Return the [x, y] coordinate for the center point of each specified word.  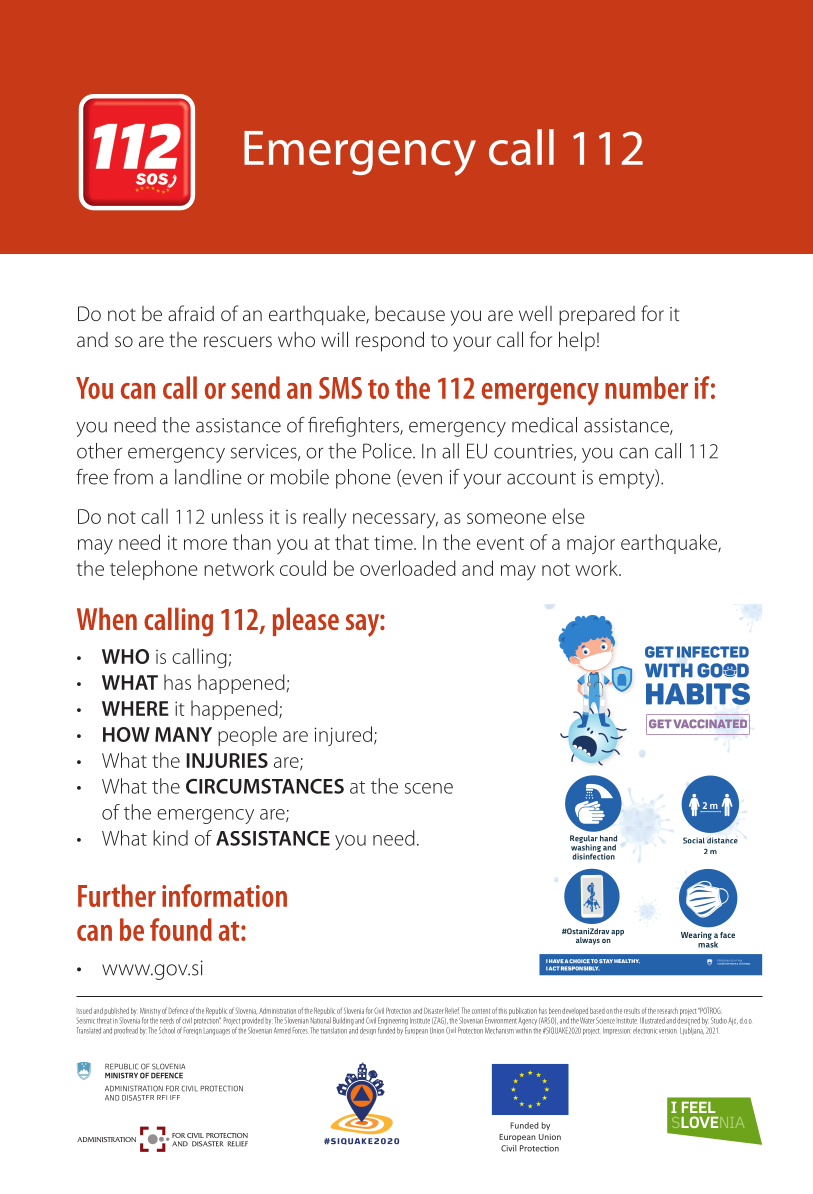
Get [660, 723]
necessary [395, 521]
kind [170, 838]
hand [608, 838]
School [167, 1030]
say [363, 625]
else [568, 516]
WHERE [135, 708]
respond [390, 341]
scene [429, 788]
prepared [597, 316]
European [416, 1031]
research [667, 1011]
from [133, 477]
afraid [191, 313]
